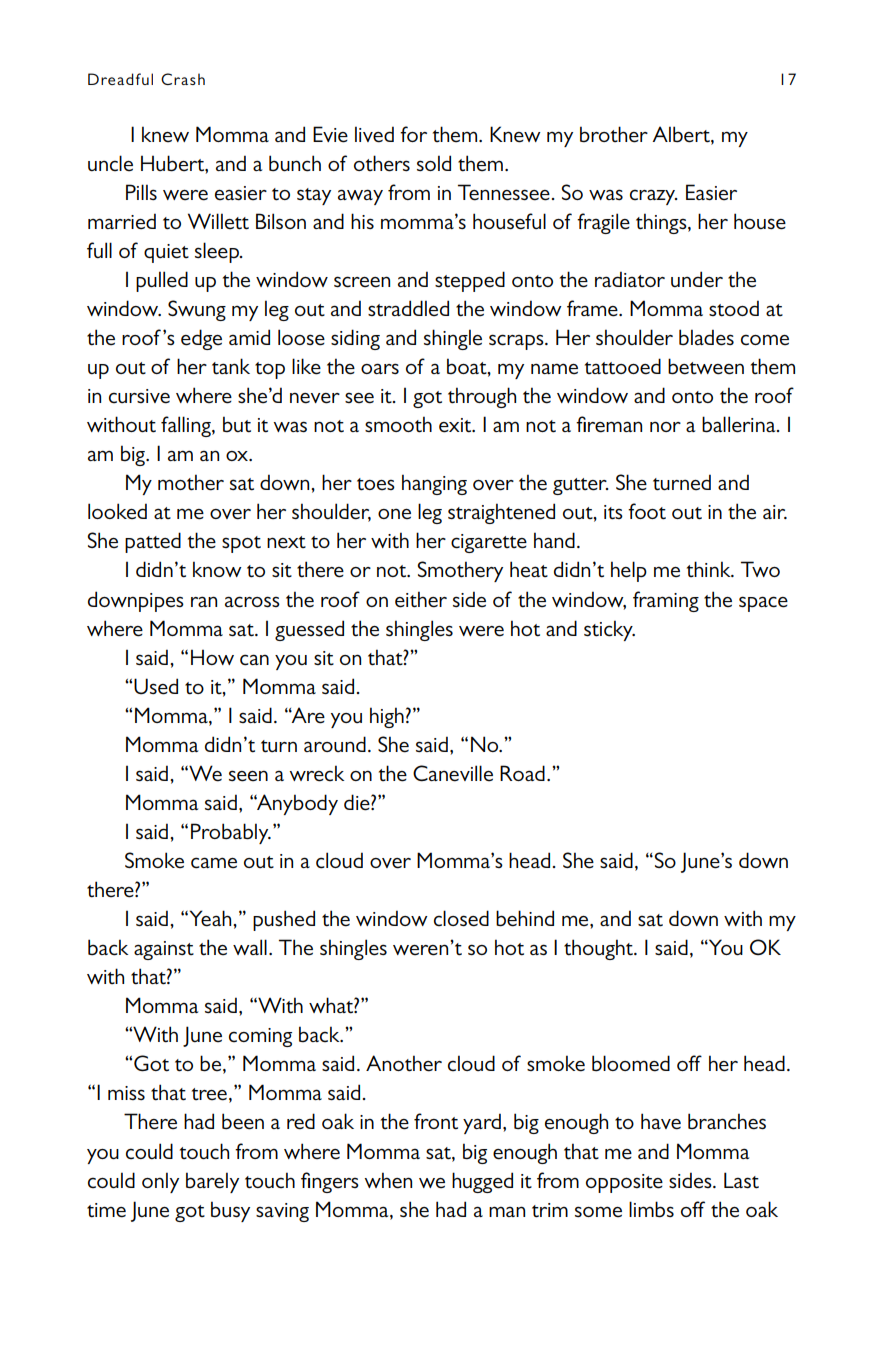  I want to click on blades, so click(706, 337).
